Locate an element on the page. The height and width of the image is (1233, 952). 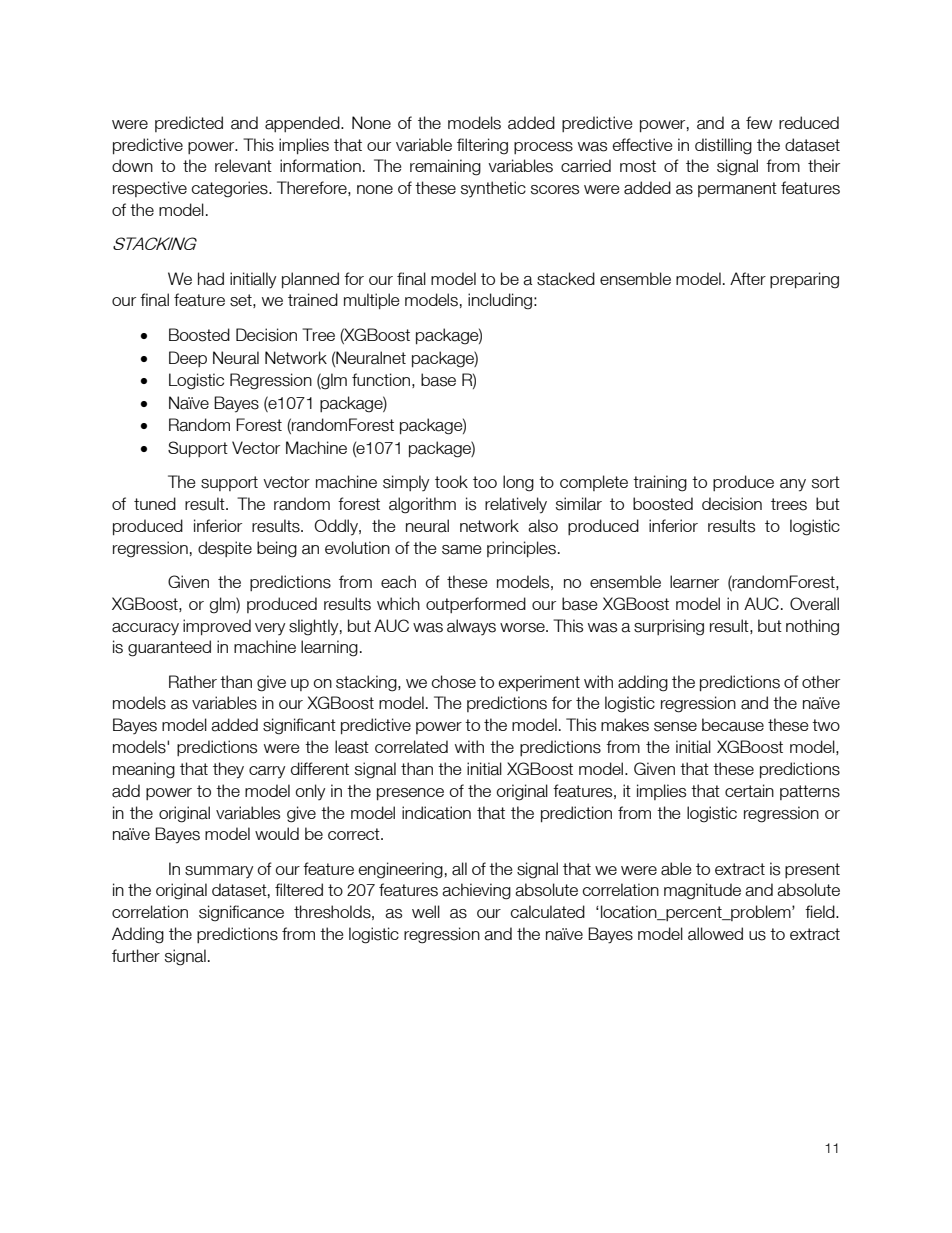
well is located at coordinates (426, 911).
